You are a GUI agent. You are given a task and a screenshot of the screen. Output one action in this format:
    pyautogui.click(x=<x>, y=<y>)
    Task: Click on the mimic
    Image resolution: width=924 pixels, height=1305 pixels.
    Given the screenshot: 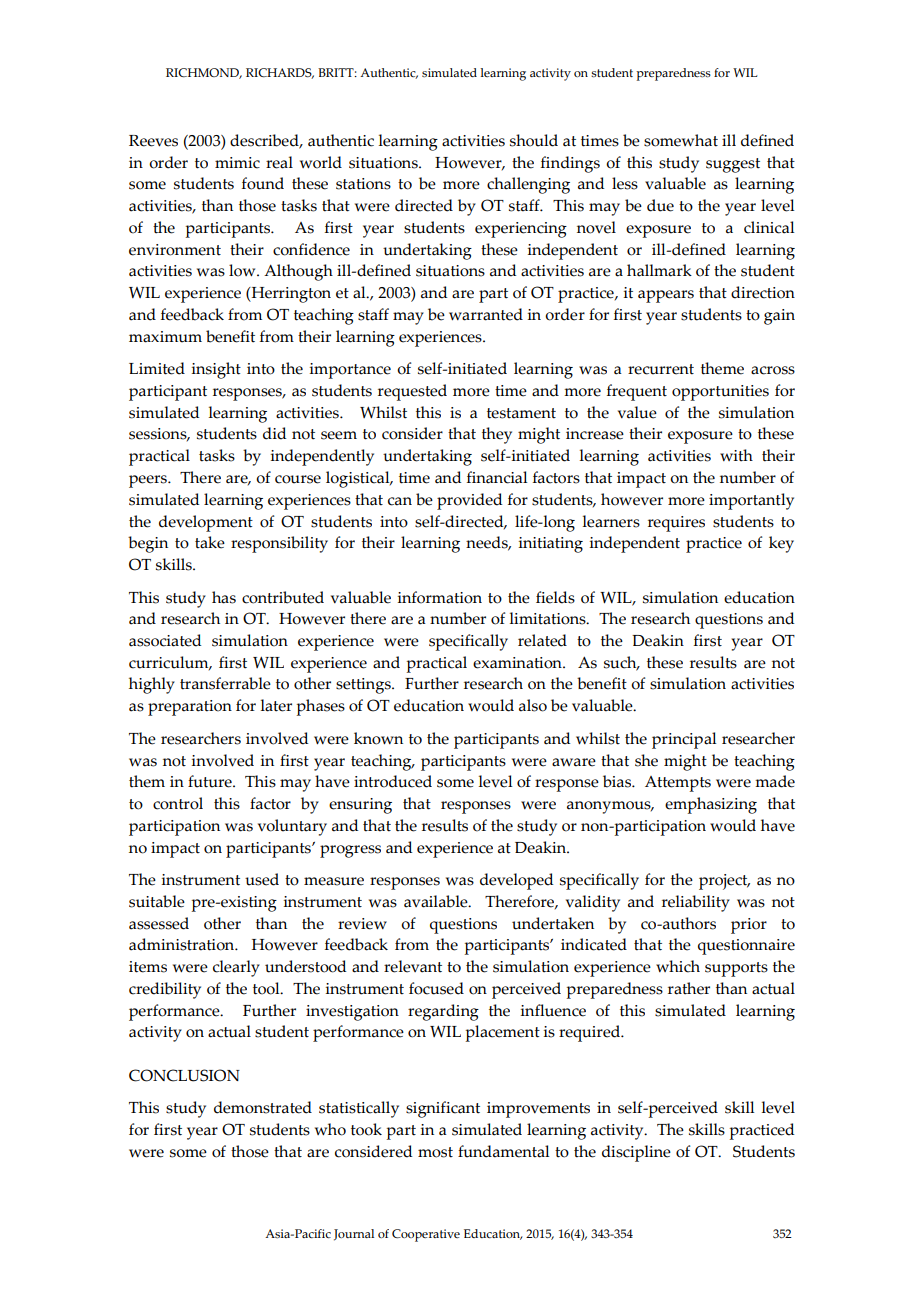 What is the action you would take?
    pyautogui.click(x=237, y=163)
